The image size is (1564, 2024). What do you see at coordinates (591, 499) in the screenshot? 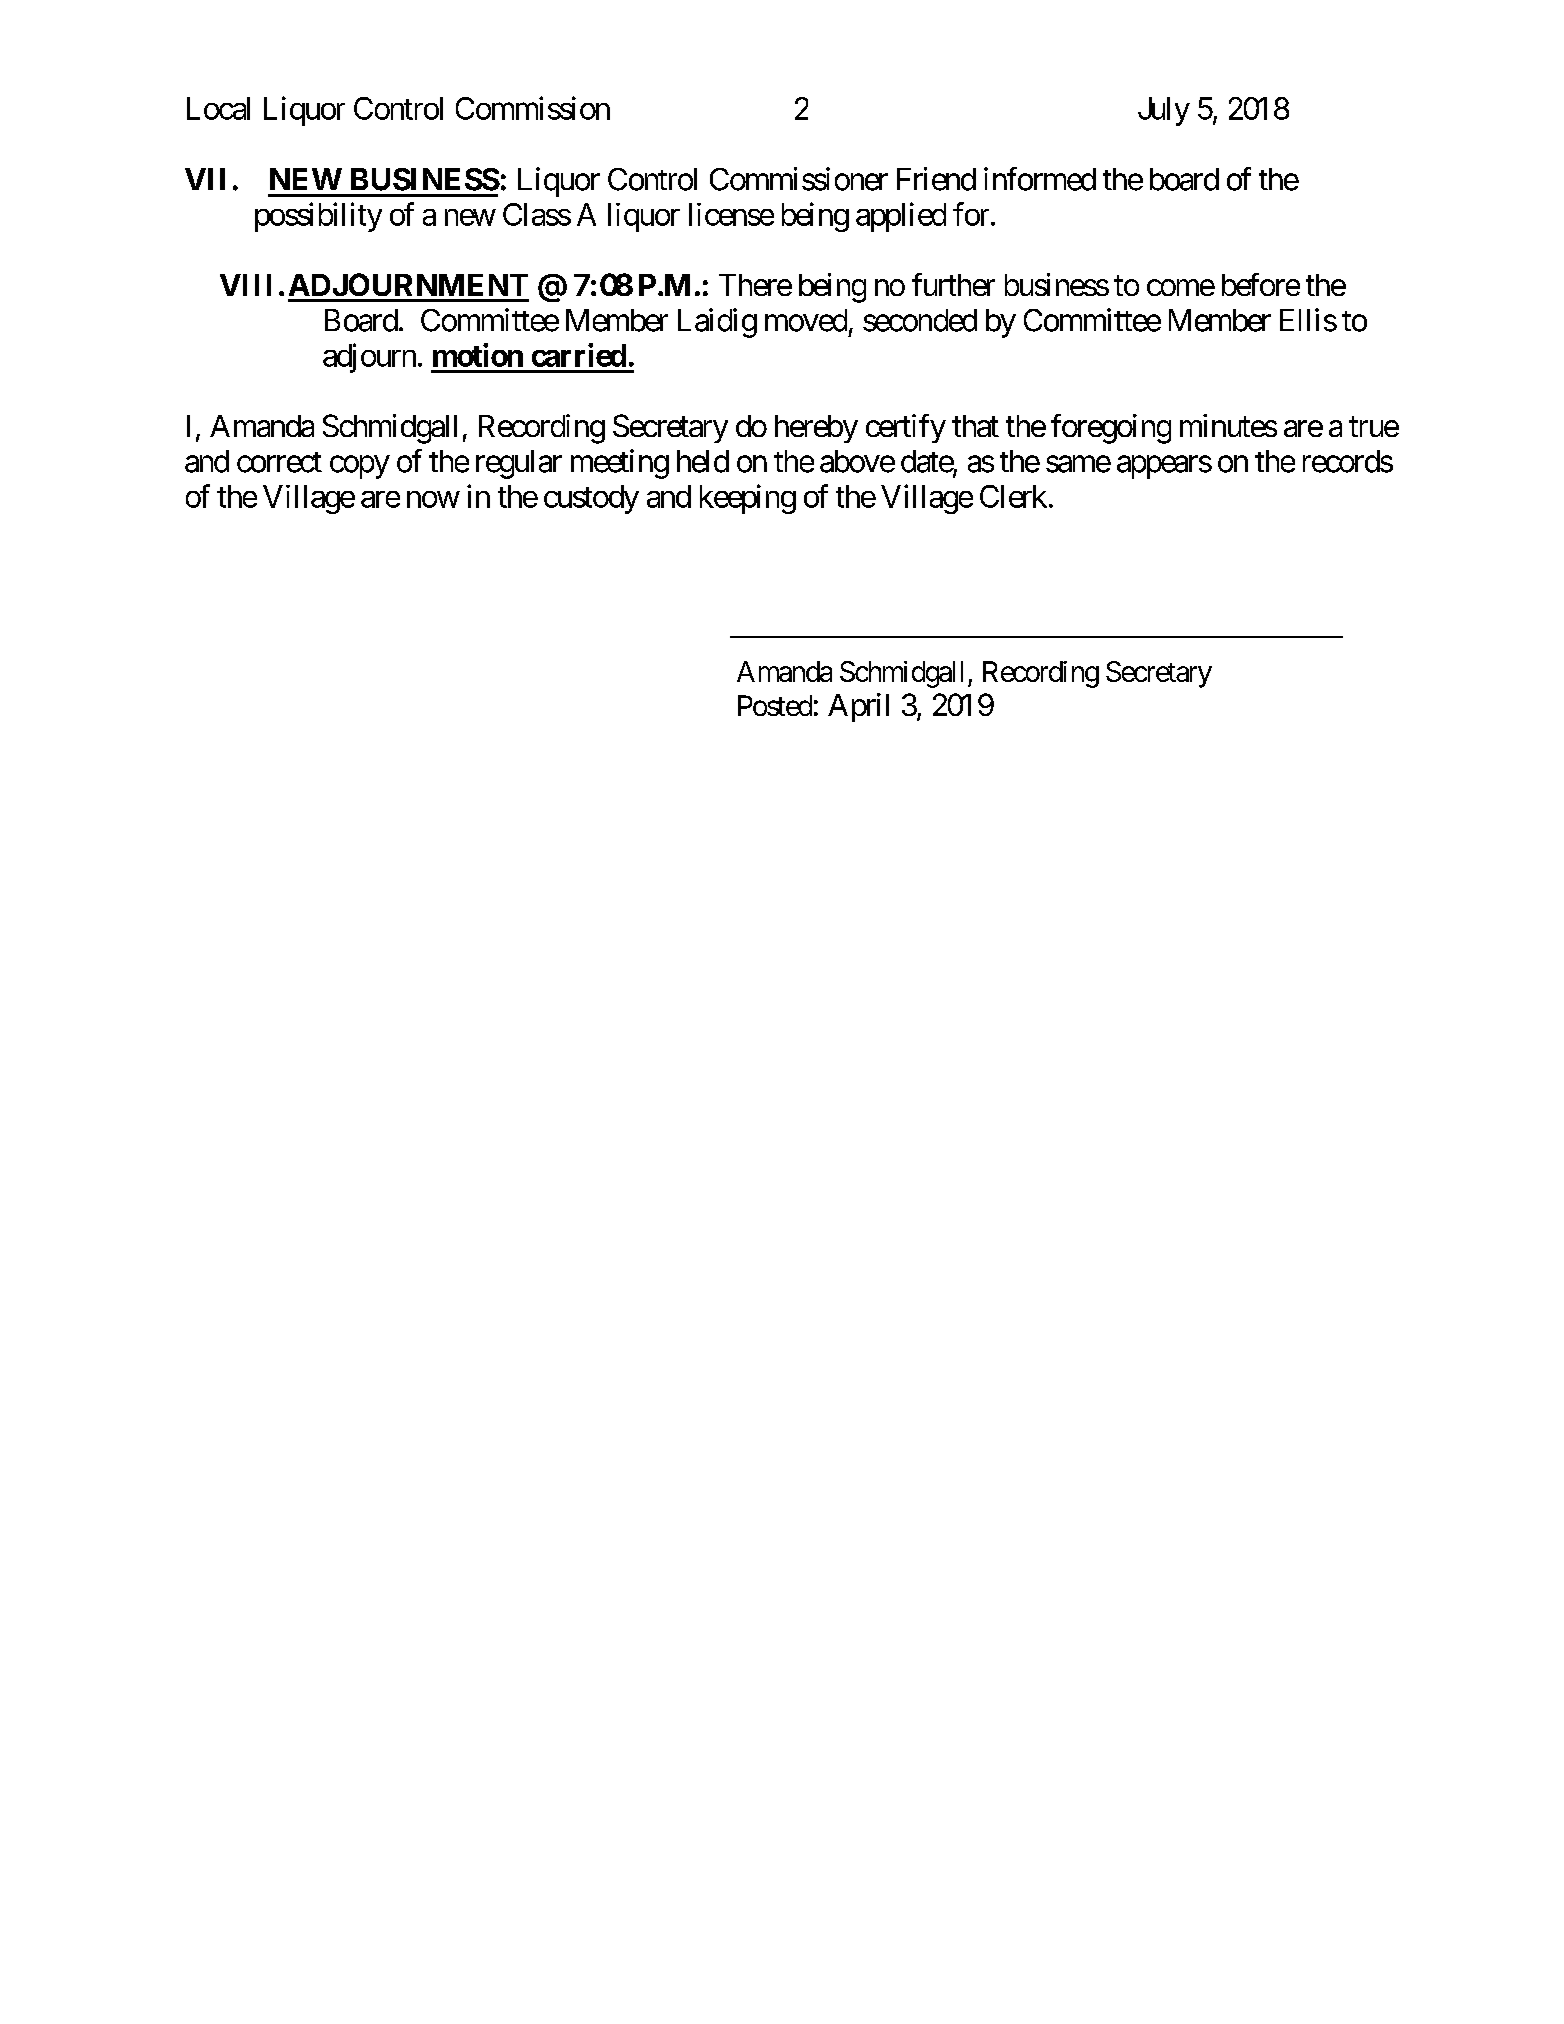
I see `custody` at bounding box center [591, 499].
